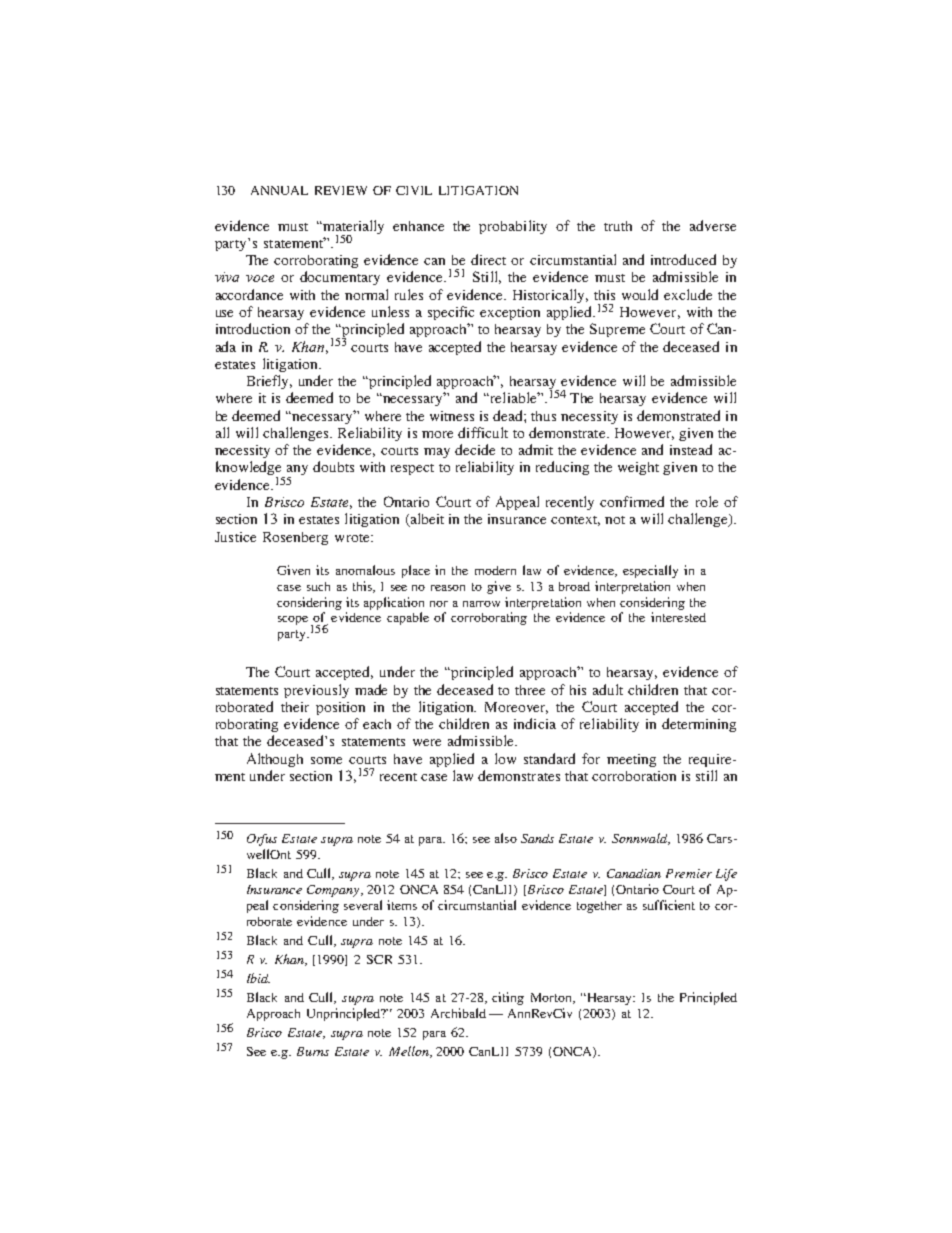  I want to click on also, so click(506, 838).
